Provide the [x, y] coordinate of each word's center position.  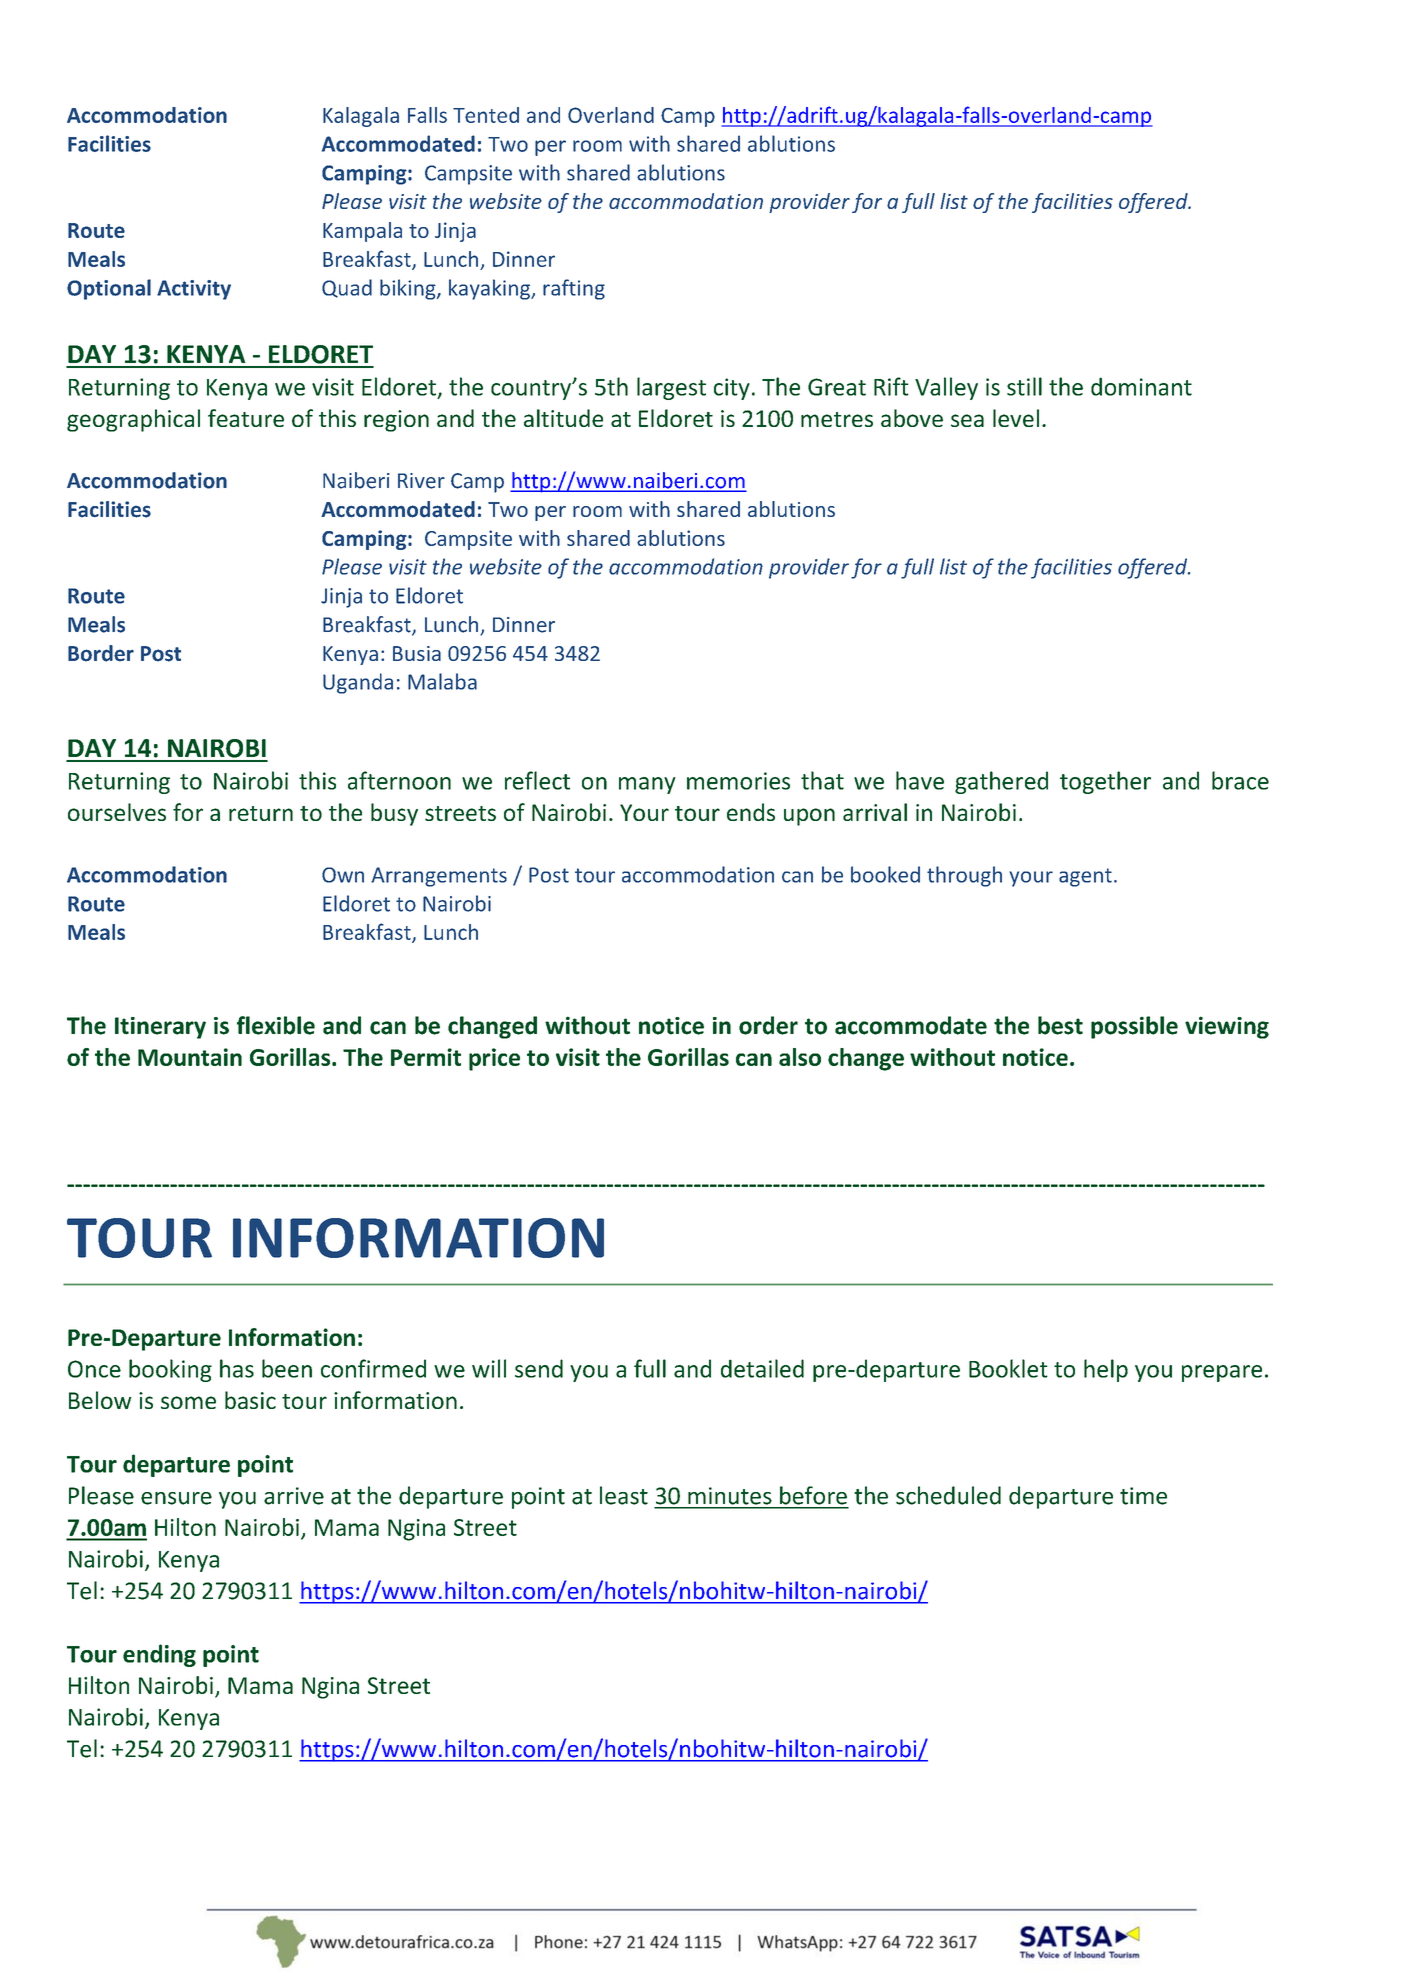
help [1106, 1370]
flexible [276, 1025]
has [237, 1368]
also [800, 1057]
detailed [762, 1368]
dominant [1141, 386]
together [1105, 782]
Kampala [362, 232]
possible [1134, 1027]
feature [246, 418]
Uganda [358, 683]
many [647, 785]
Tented [486, 115]
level [1016, 418]
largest [671, 388]
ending [159, 1655]
